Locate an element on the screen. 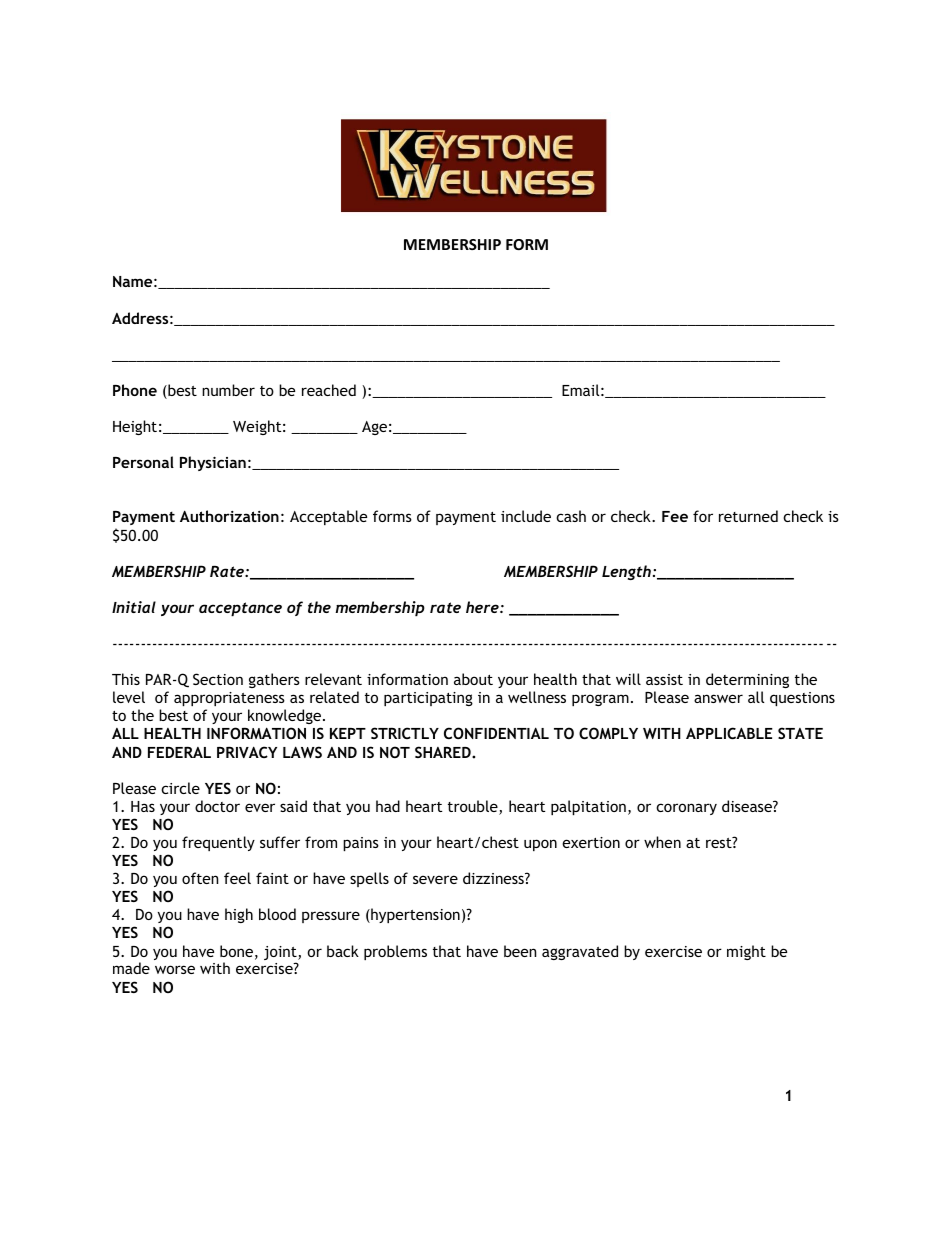  determining is located at coordinates (747, 680).
